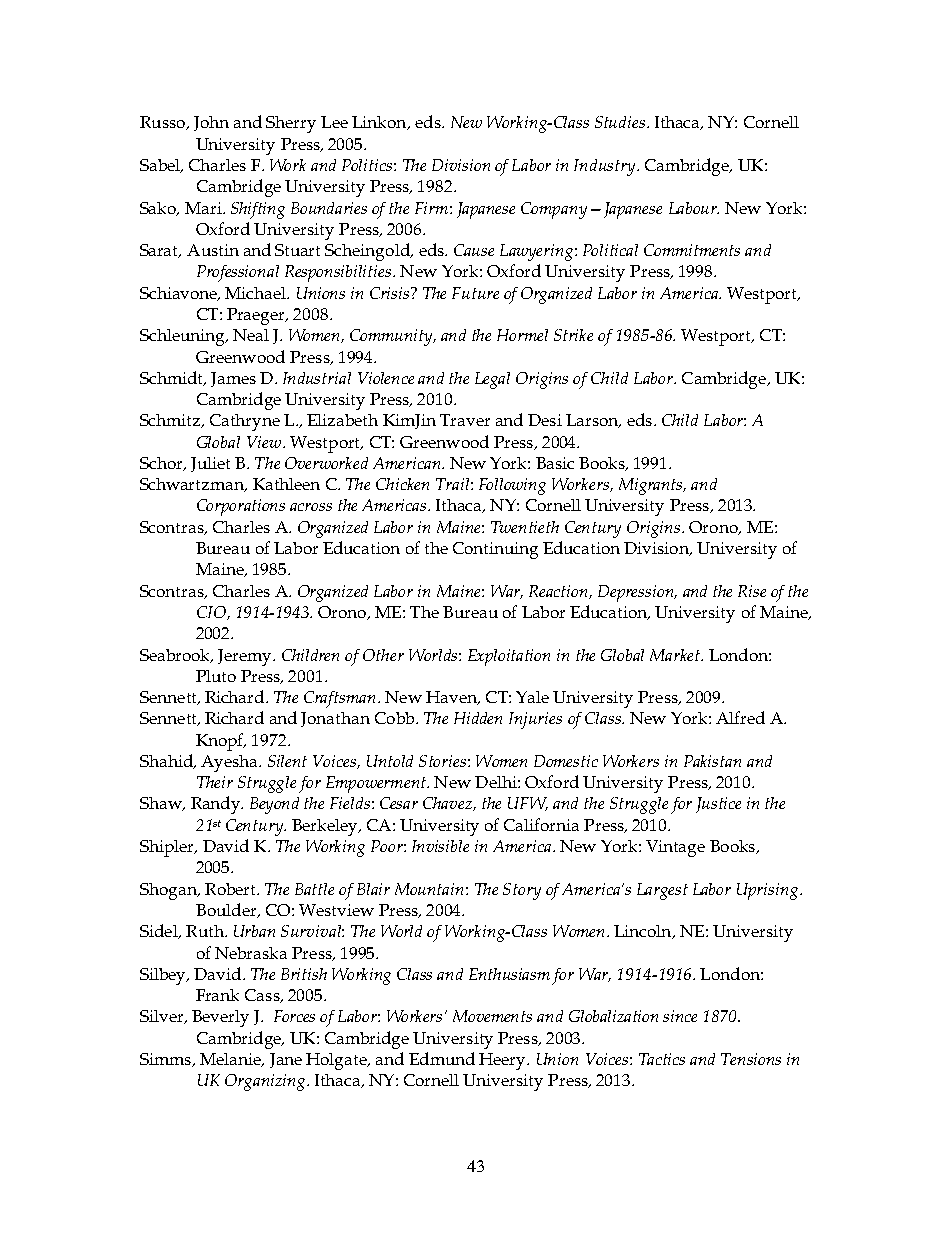 This screenshot has height=1233, width=952. What do you see at coordinates (231, 1060) in the screenshot?
I see `Melanie` at bounding box center [231, 1060].
